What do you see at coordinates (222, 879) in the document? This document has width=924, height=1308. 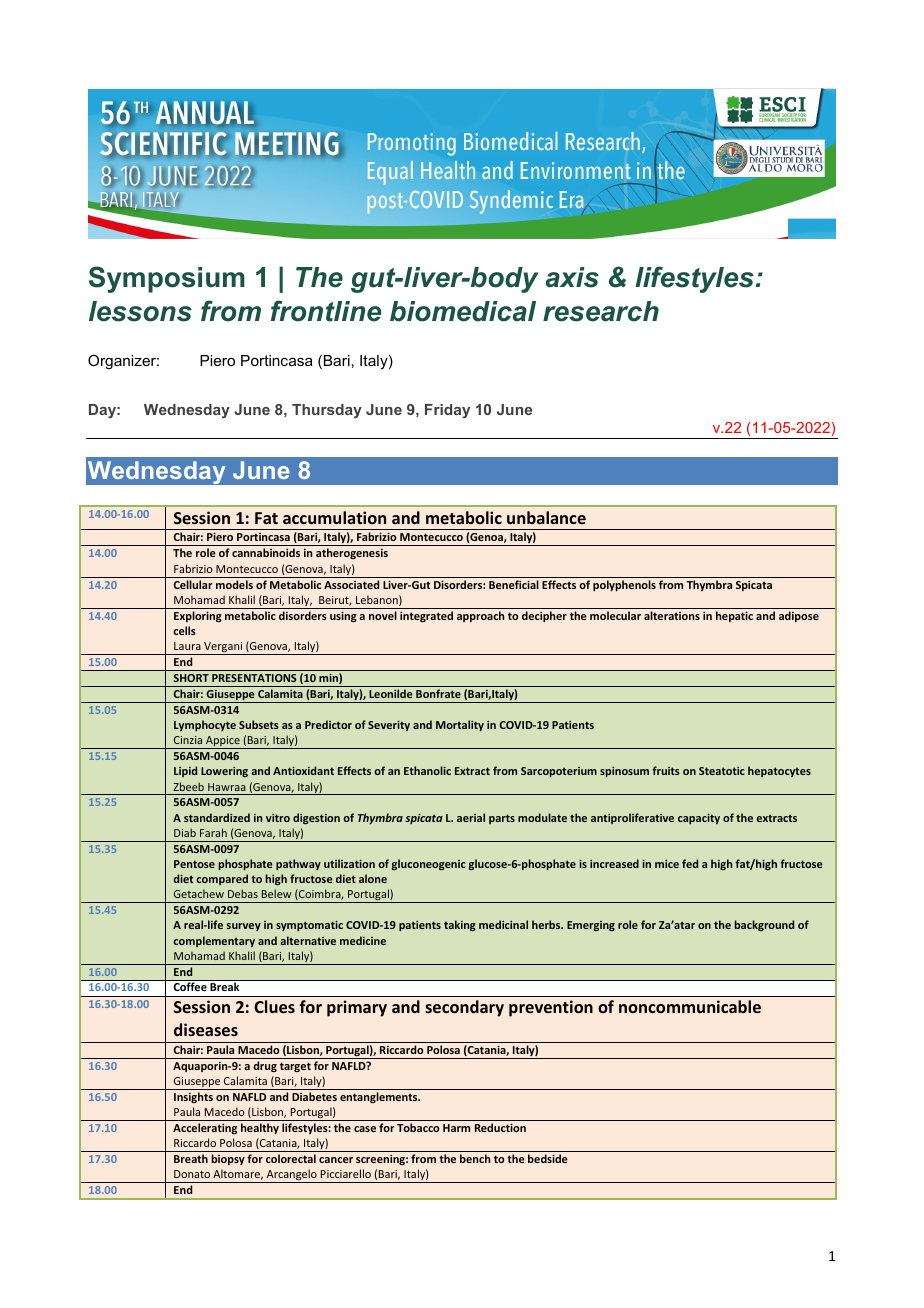 I see `compared` at bounding box center [222, 879].
